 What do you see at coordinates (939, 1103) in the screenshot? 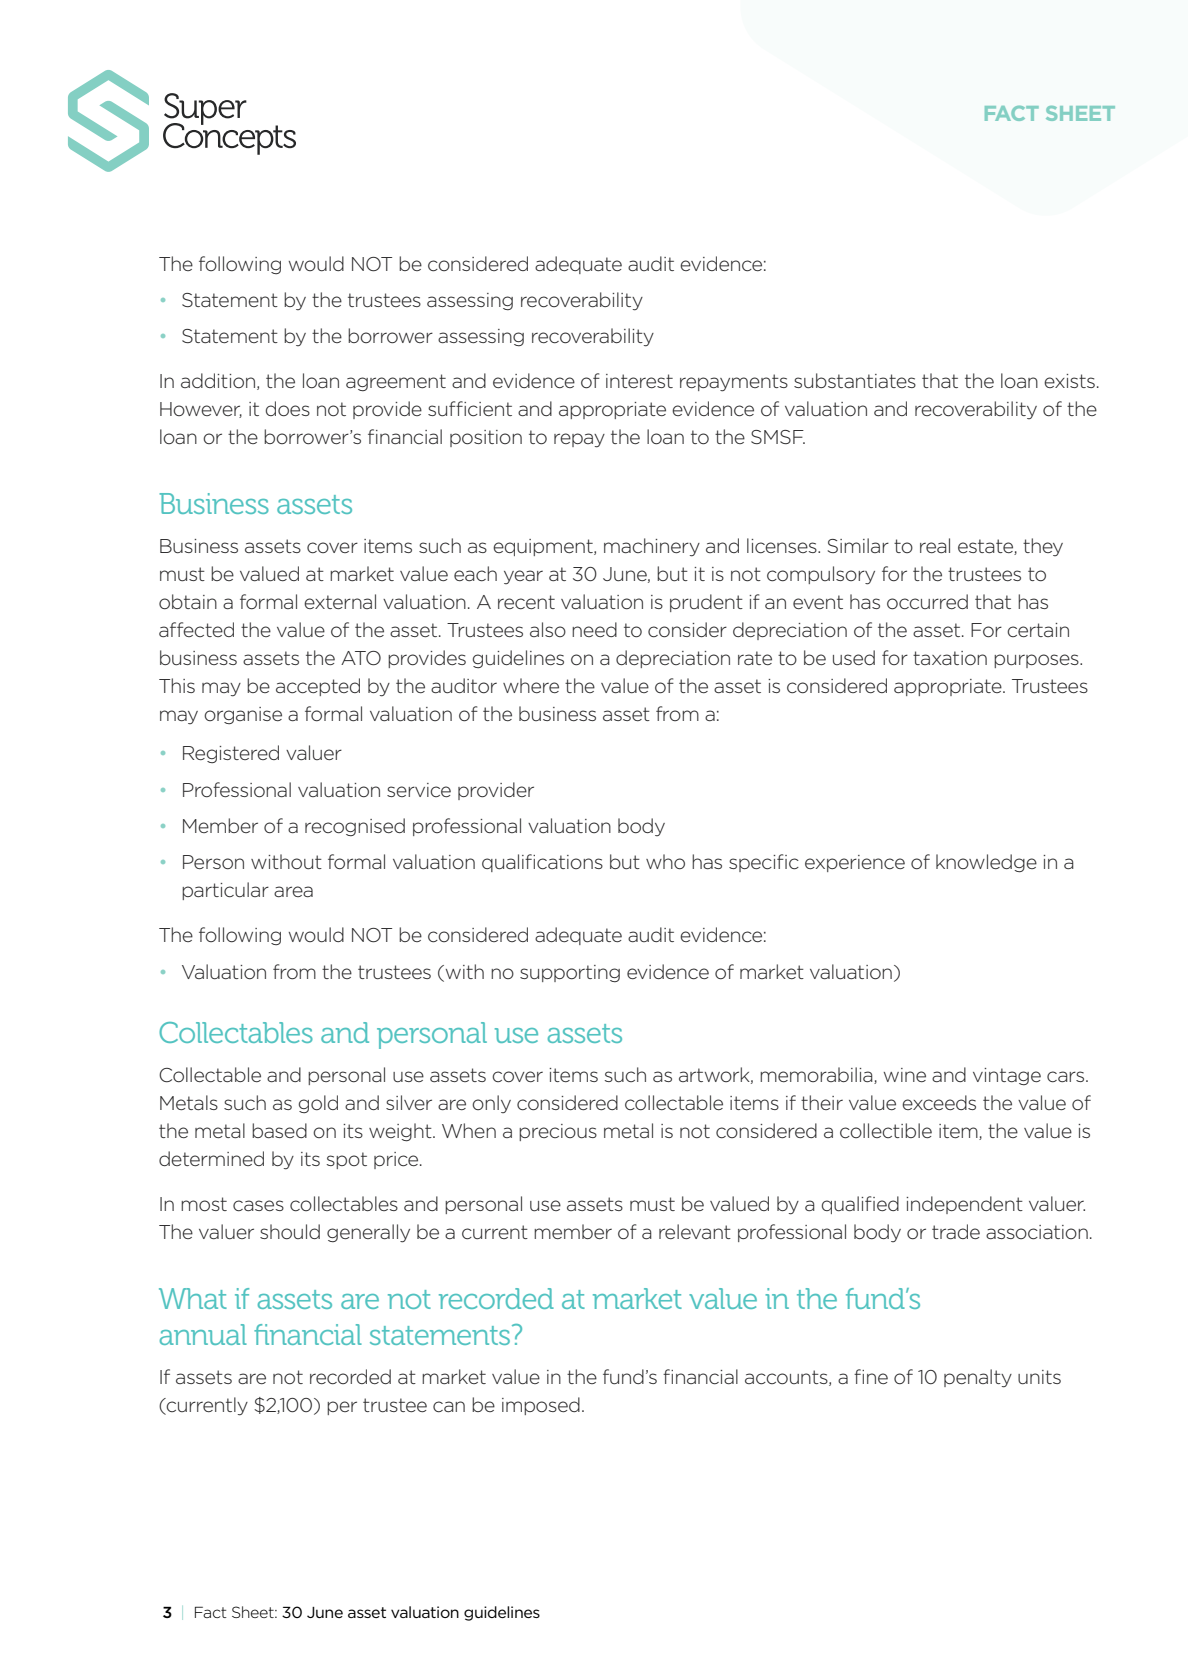
I see `exceeds` at bounding box center [939, 1103].
